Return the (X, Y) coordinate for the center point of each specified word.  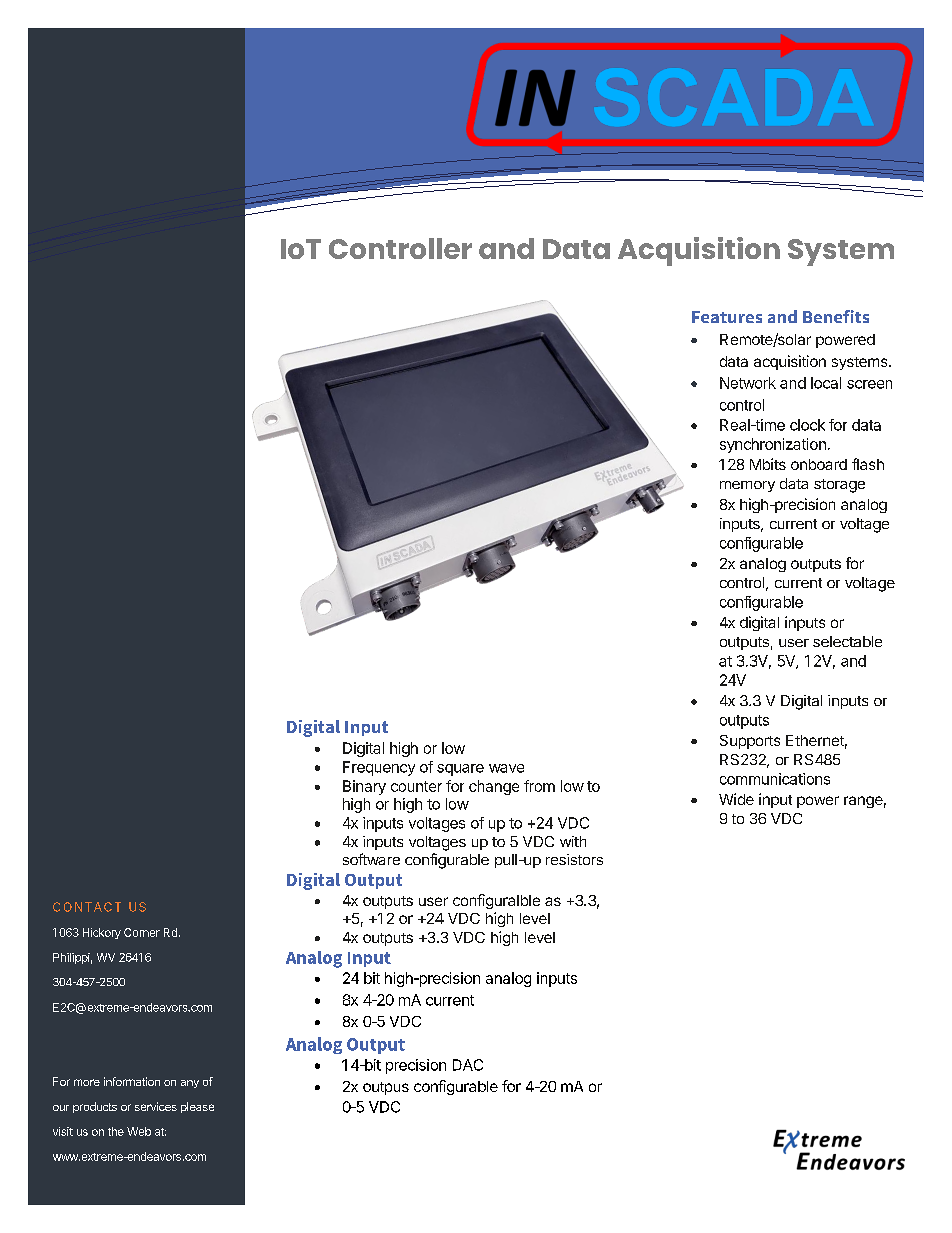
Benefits (836, 316)
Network (748, 383)
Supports (750, 742)
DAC (468, 1065)
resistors (574, 859)
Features (727, 317)
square (460, 770)
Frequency (379, 768)
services (156, 1106)
